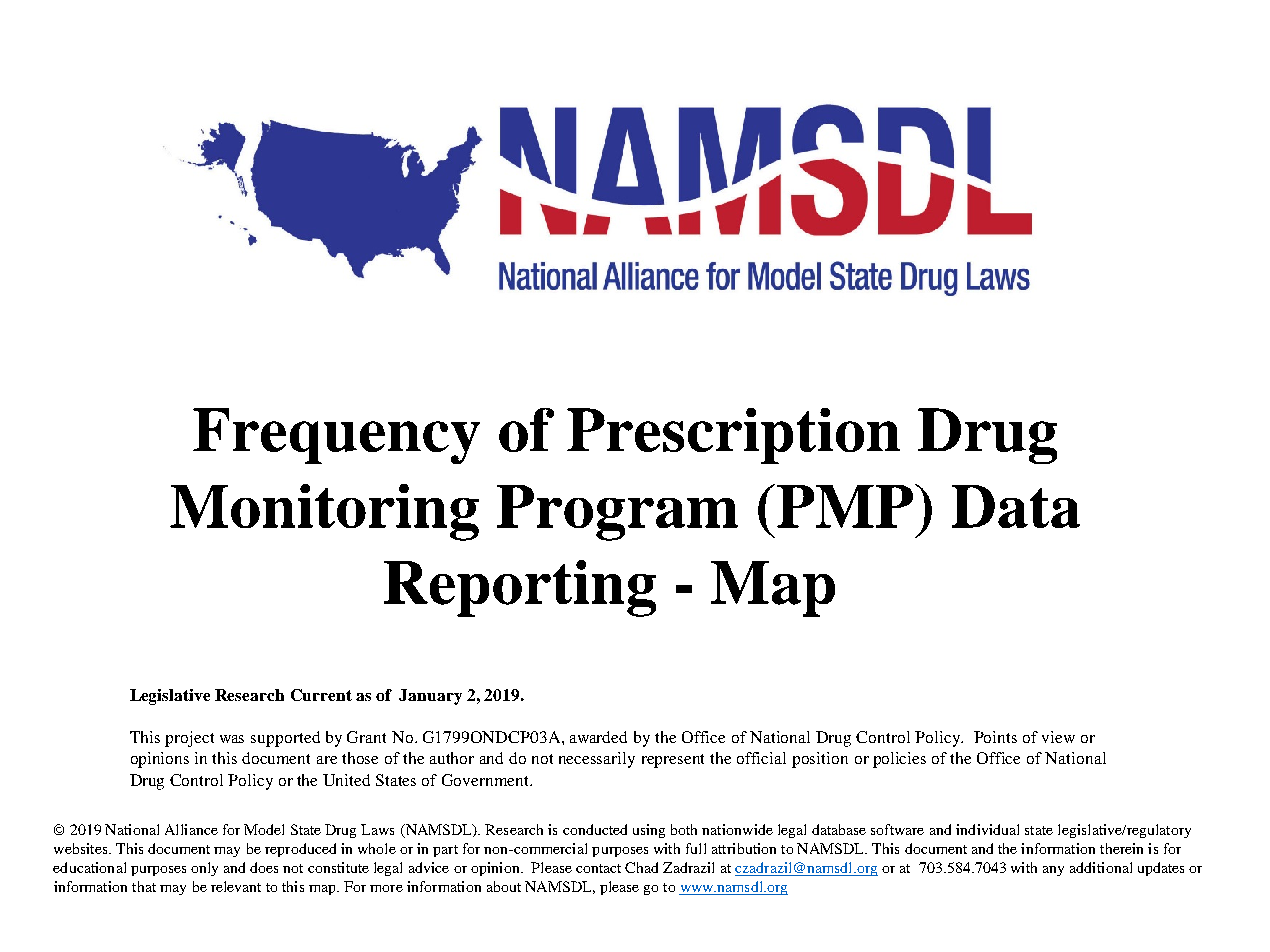 This page has height=952, width=1270. What do you see at coordinates (336, 436) in the page?
I see `Frequency` at bounding box center [336, 436].
